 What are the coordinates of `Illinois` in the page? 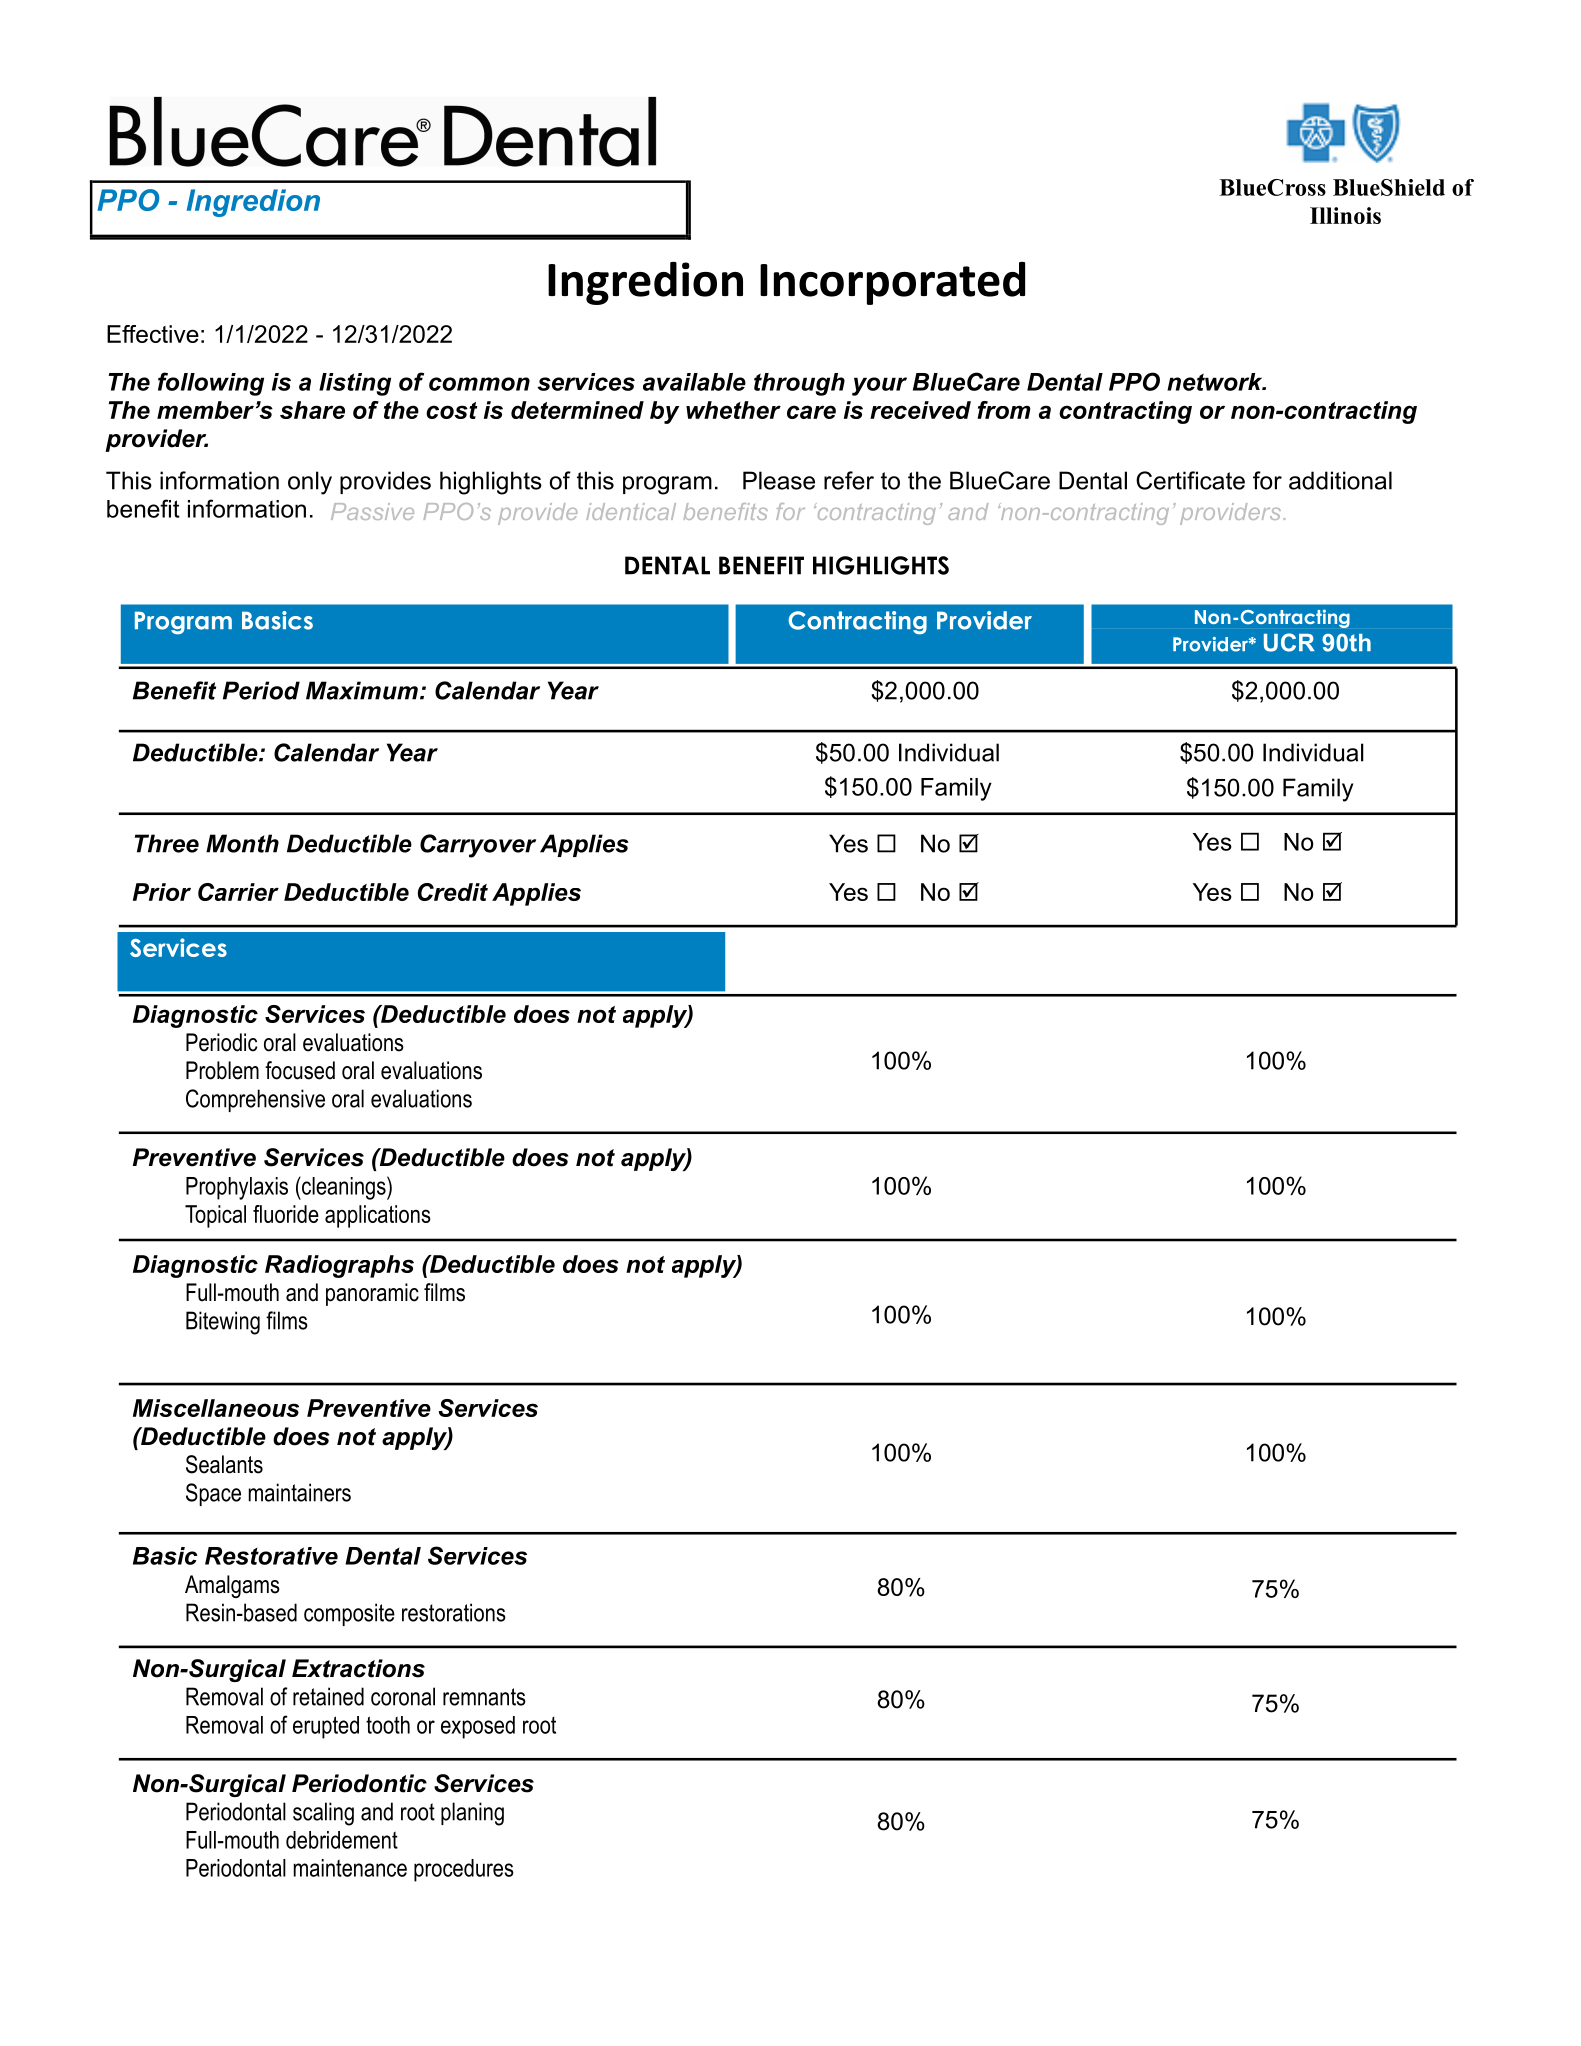 It's located at (1345, 215).
